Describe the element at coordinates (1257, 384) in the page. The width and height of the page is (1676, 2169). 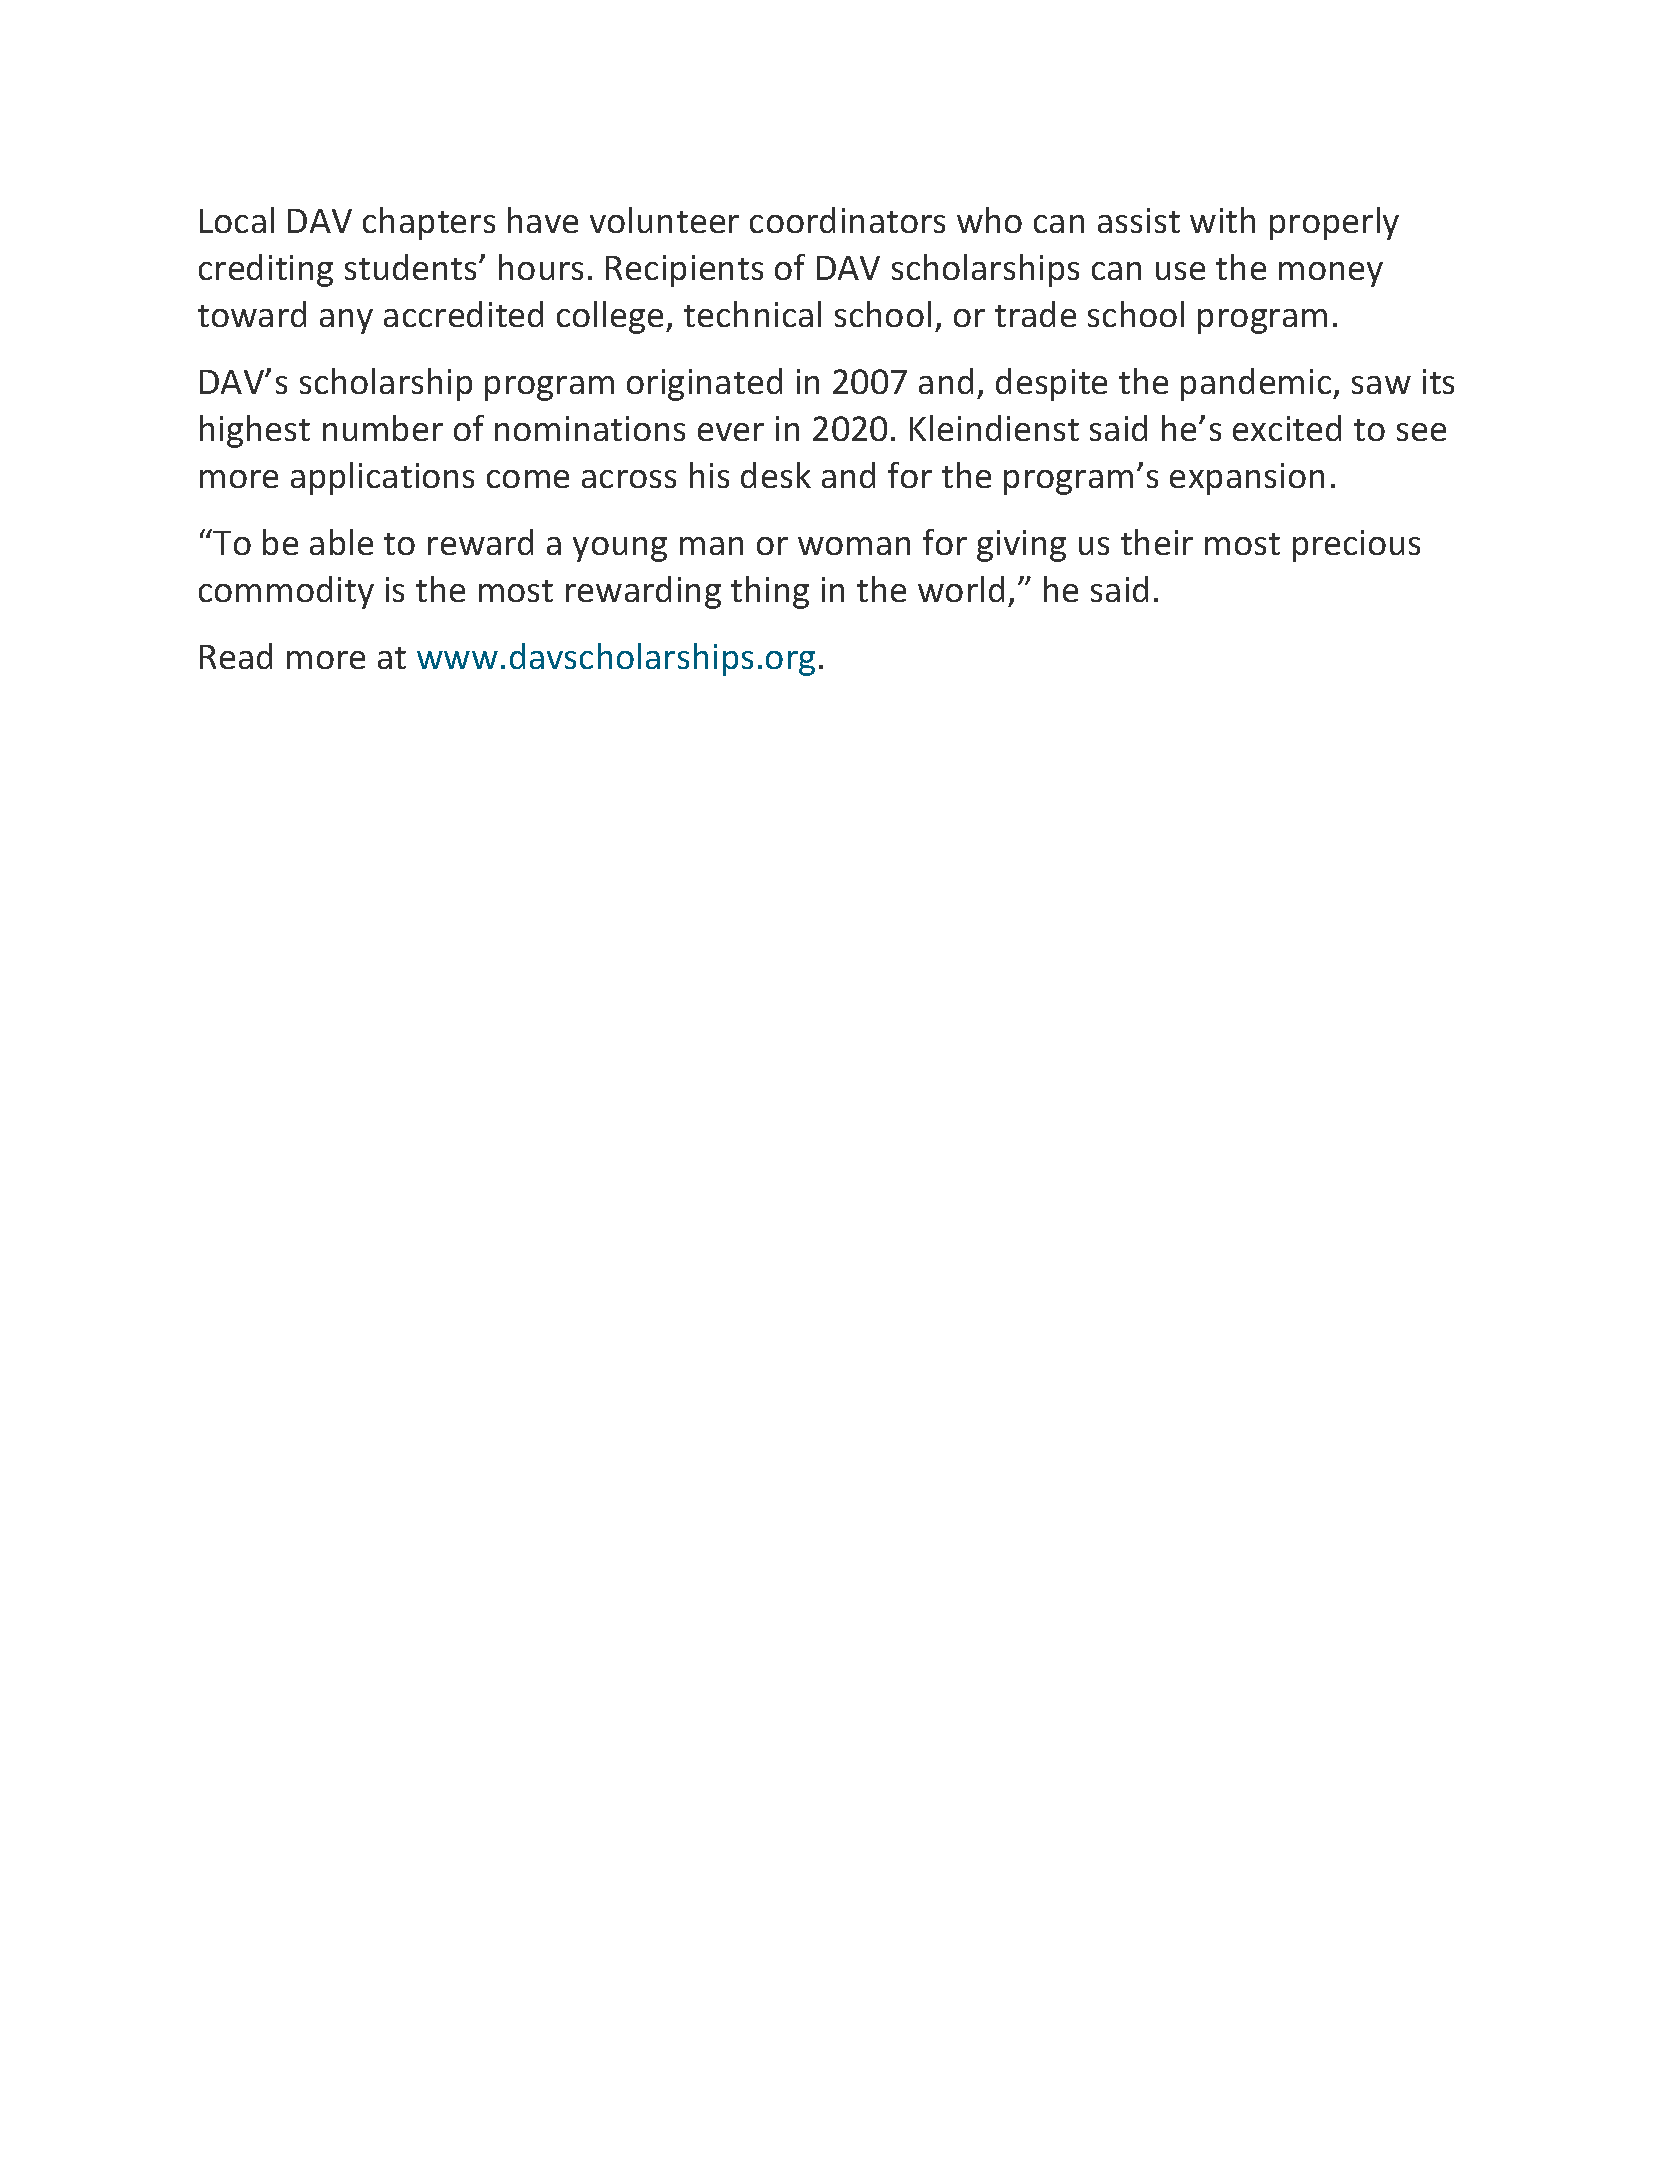
I see `pandemic` at that location.
